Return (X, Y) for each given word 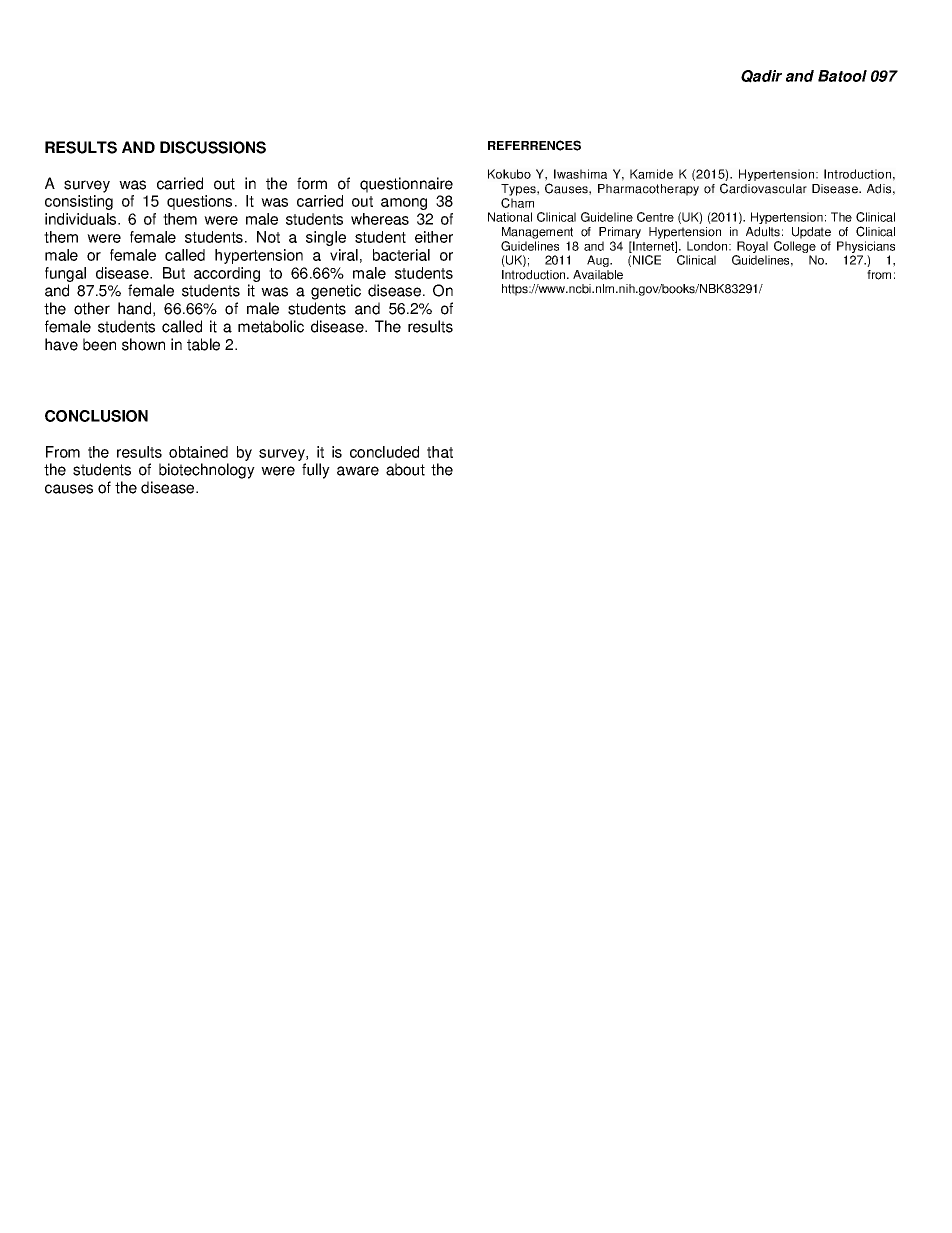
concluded (384, 452)
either (434, 237)
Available (598, 275)
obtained (198, 452)
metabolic (271, 326)
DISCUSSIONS (213, 147)
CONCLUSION (96, 416)
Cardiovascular (763, 188)
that (440, 452)
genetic (336, 292)
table (203, 344)
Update (811, 233)
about (405, 469)
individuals (82, 219)
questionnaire (406, 185)
